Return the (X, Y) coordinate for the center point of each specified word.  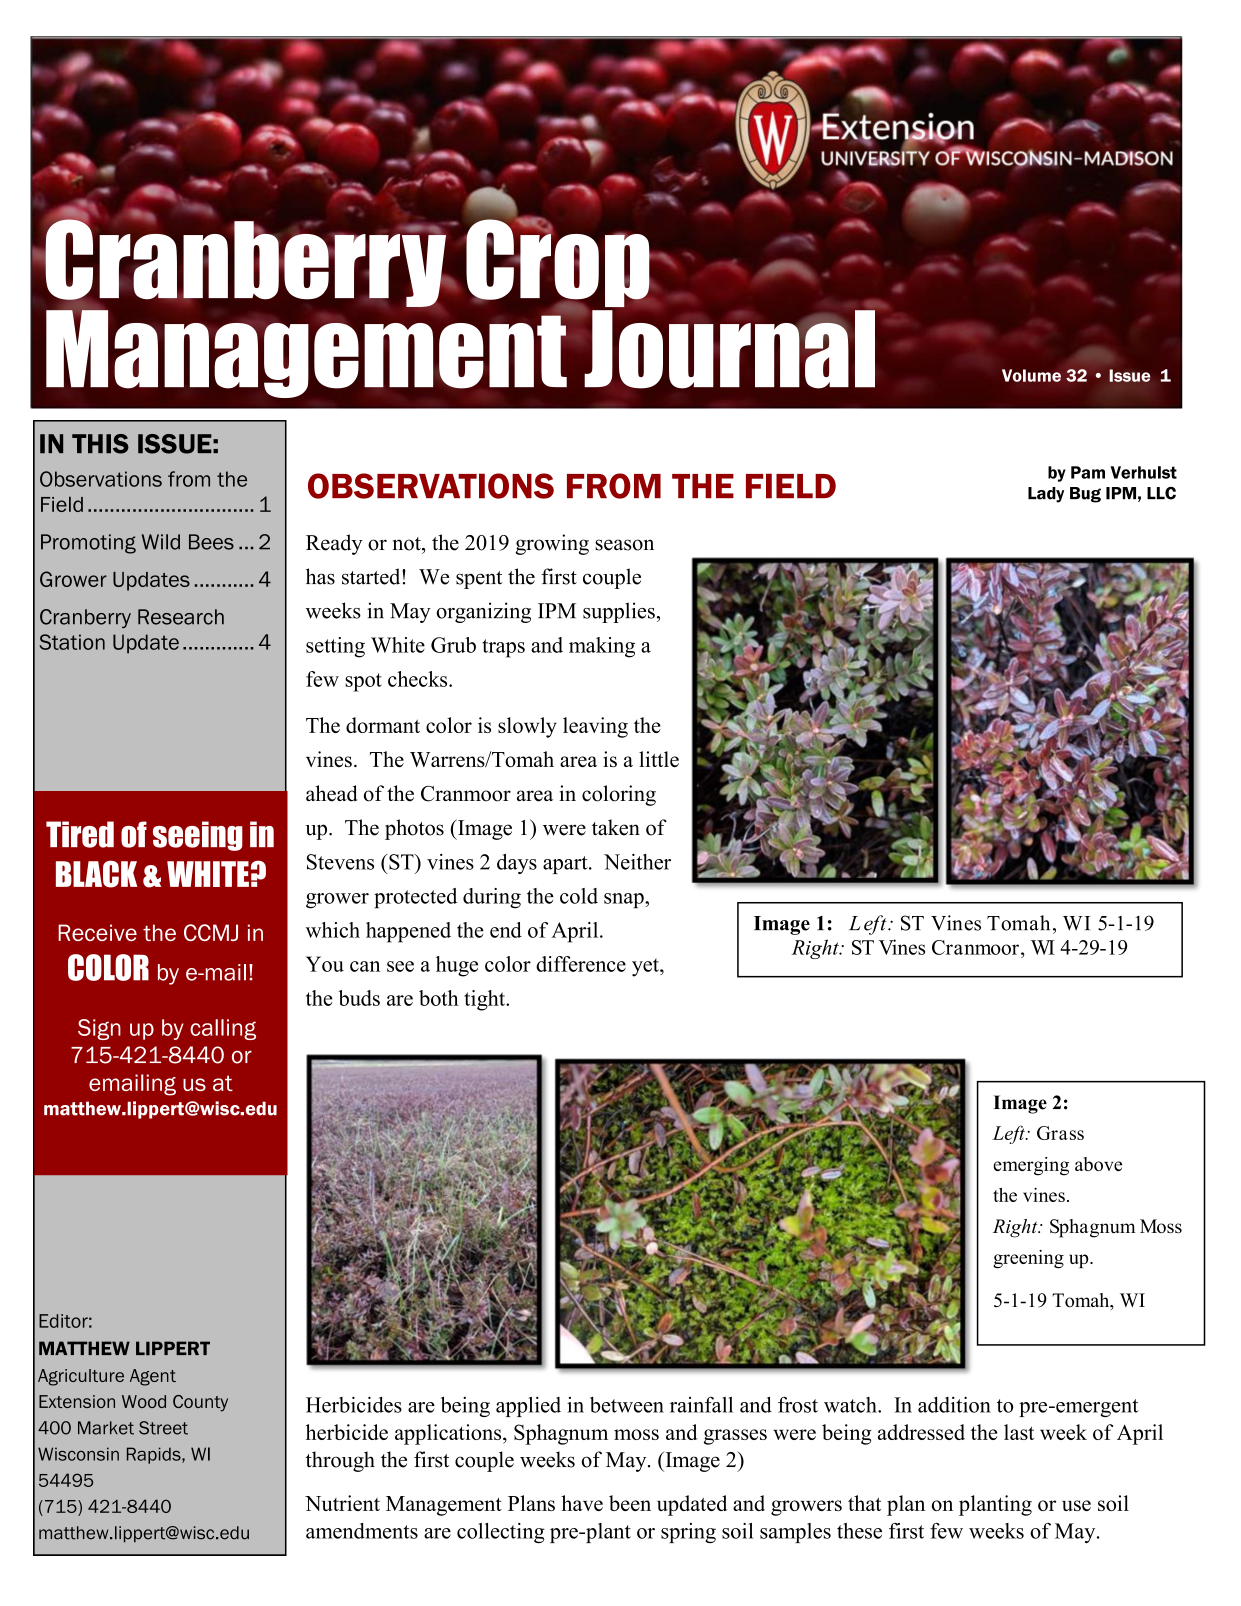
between (627, 1405)
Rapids (155, 1455)
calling (223, 1029)
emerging (1031, 1166)
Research (181, 617)
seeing (198, 836)
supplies (619, 612)
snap (625, 900)
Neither (637, 862)
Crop (558, 263)
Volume (1031, 375)
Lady (1046, 495)
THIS (100, 444)
